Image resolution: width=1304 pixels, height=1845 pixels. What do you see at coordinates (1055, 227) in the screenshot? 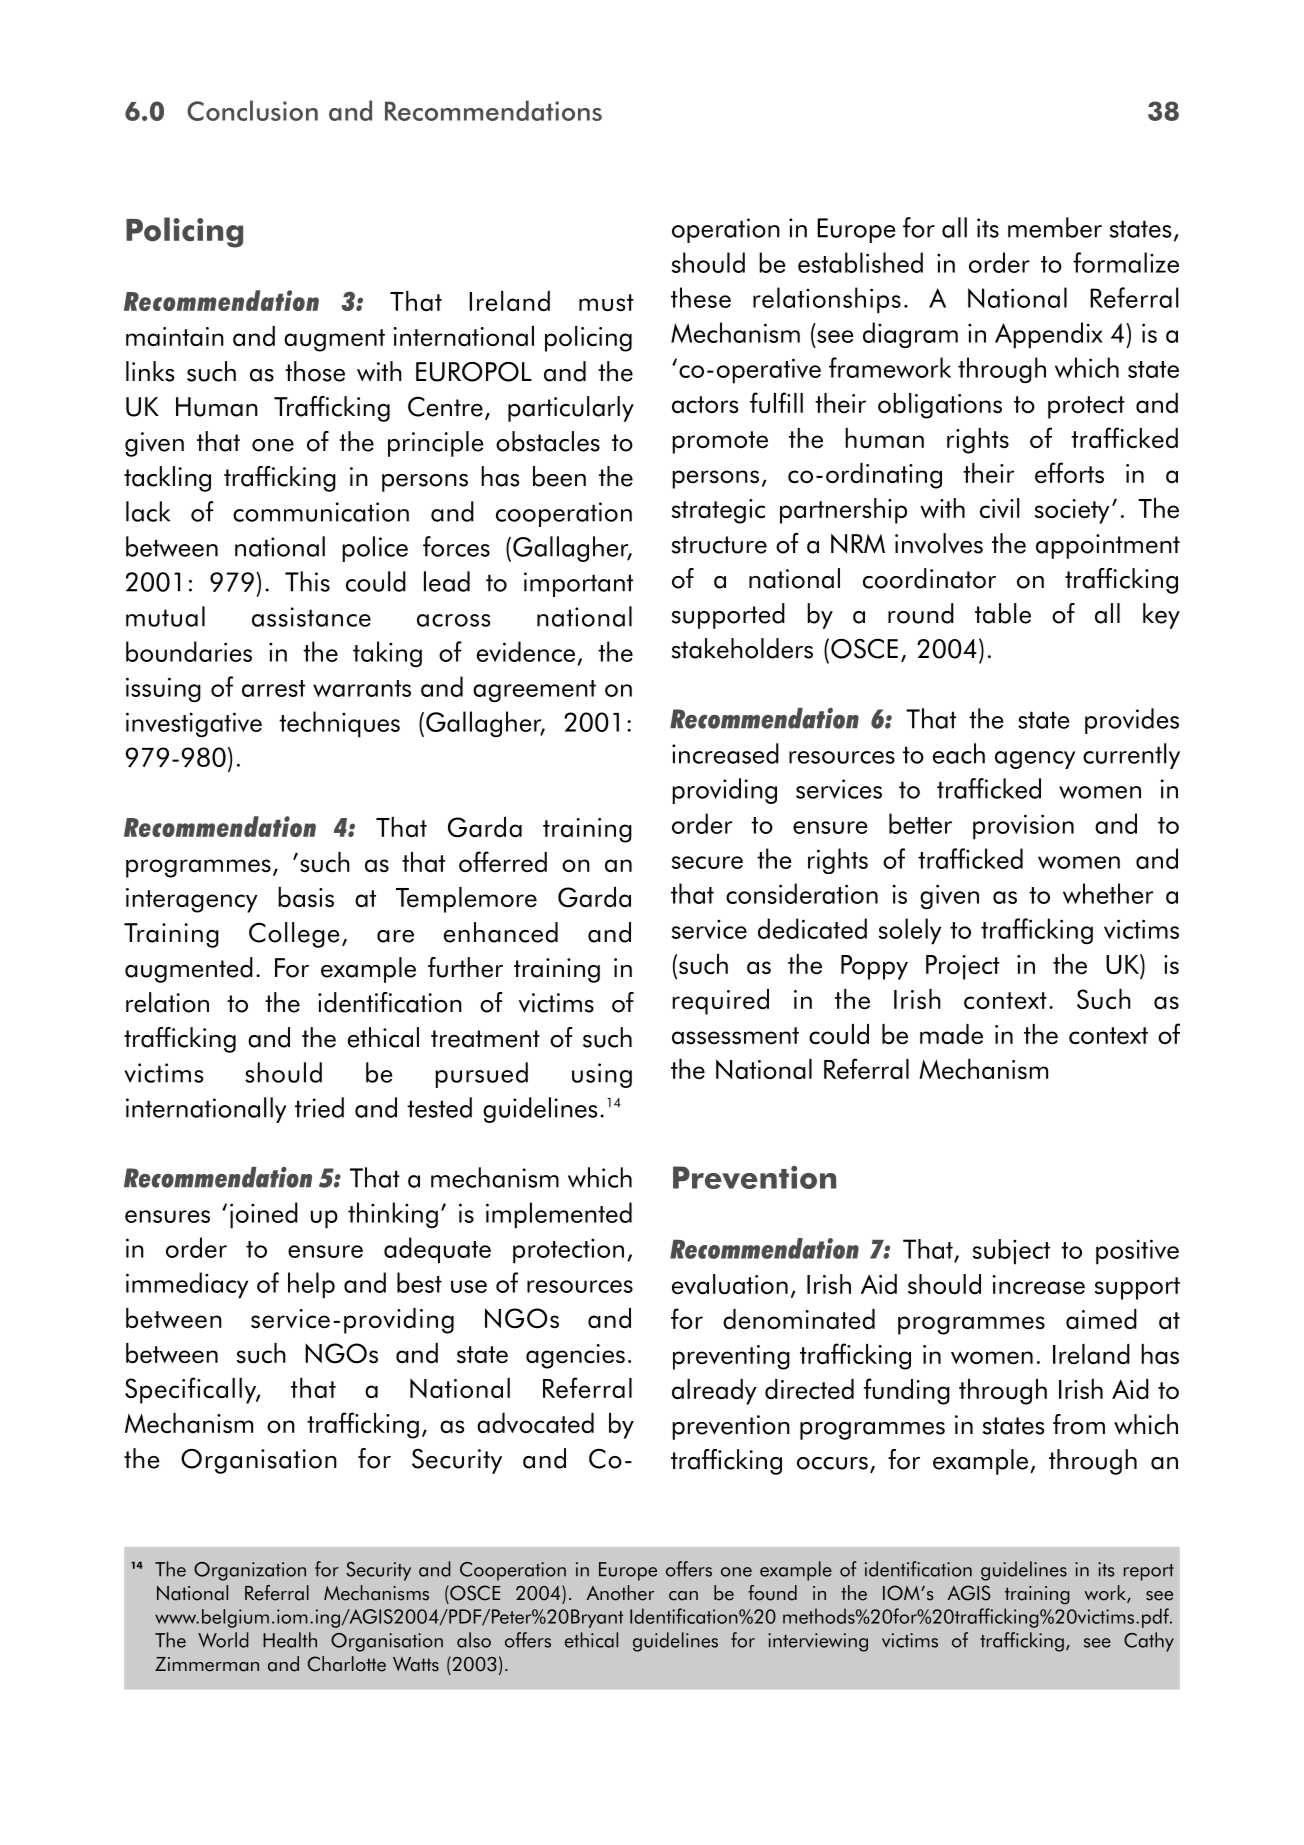
I see `member` at bounding box center [1055, 227].
